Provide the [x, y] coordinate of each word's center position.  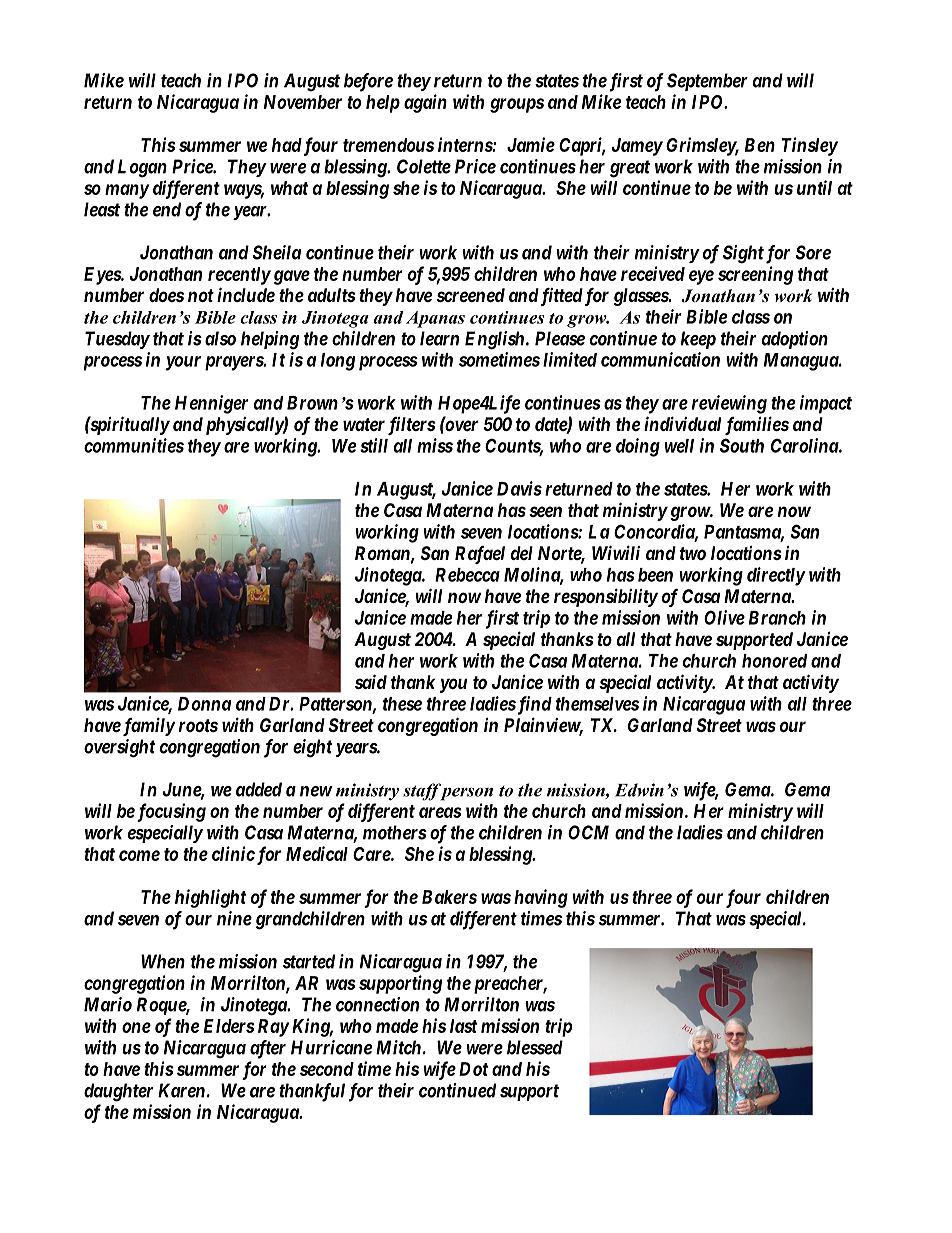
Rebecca [467, 575]
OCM [588, 832]
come [139, 855]
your [183, 363]
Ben [760, 145]
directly [776, 576]
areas [440, 812]
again [425, 103]
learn [439, 338]
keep [698, 340]
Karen [181, 1090]
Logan [142, 168]
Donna [204, 704]
